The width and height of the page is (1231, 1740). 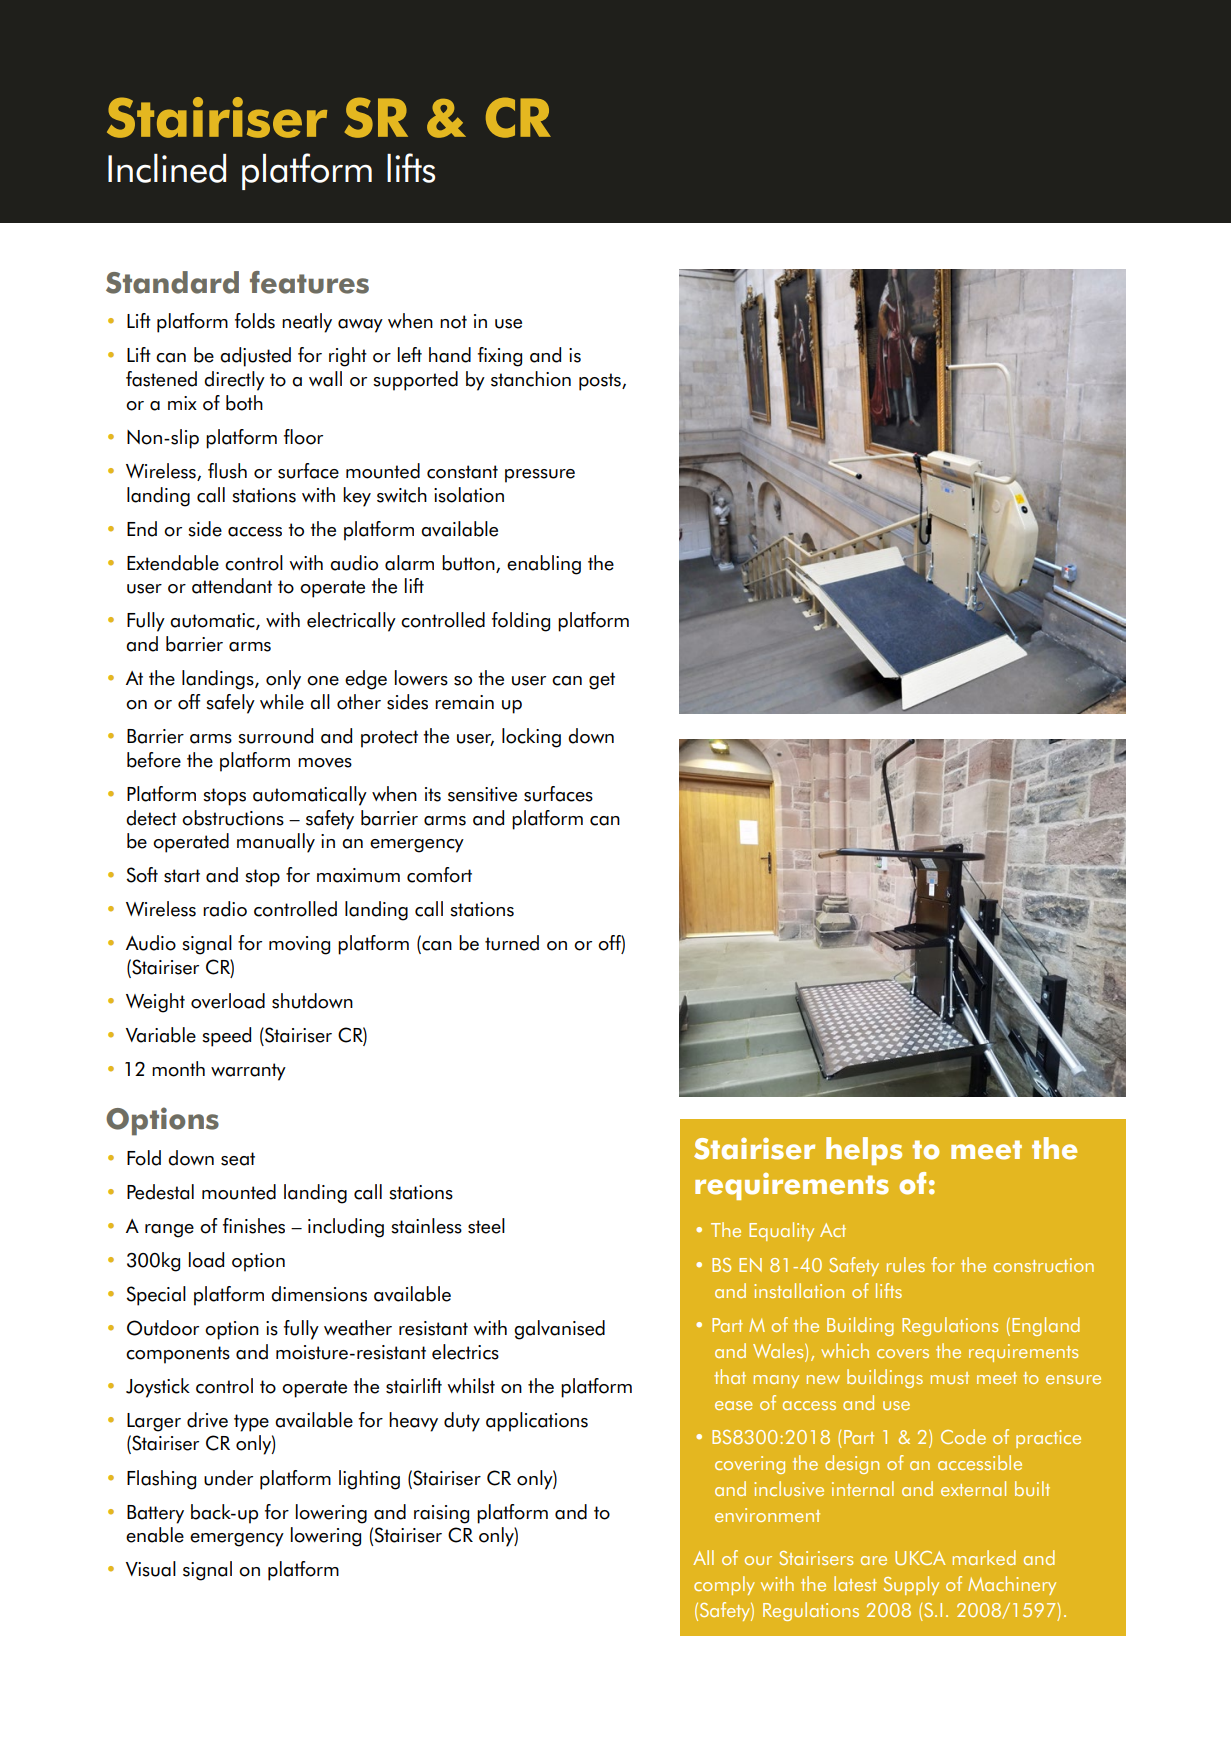 I want to click on posts, so click(x=601, y=382).
